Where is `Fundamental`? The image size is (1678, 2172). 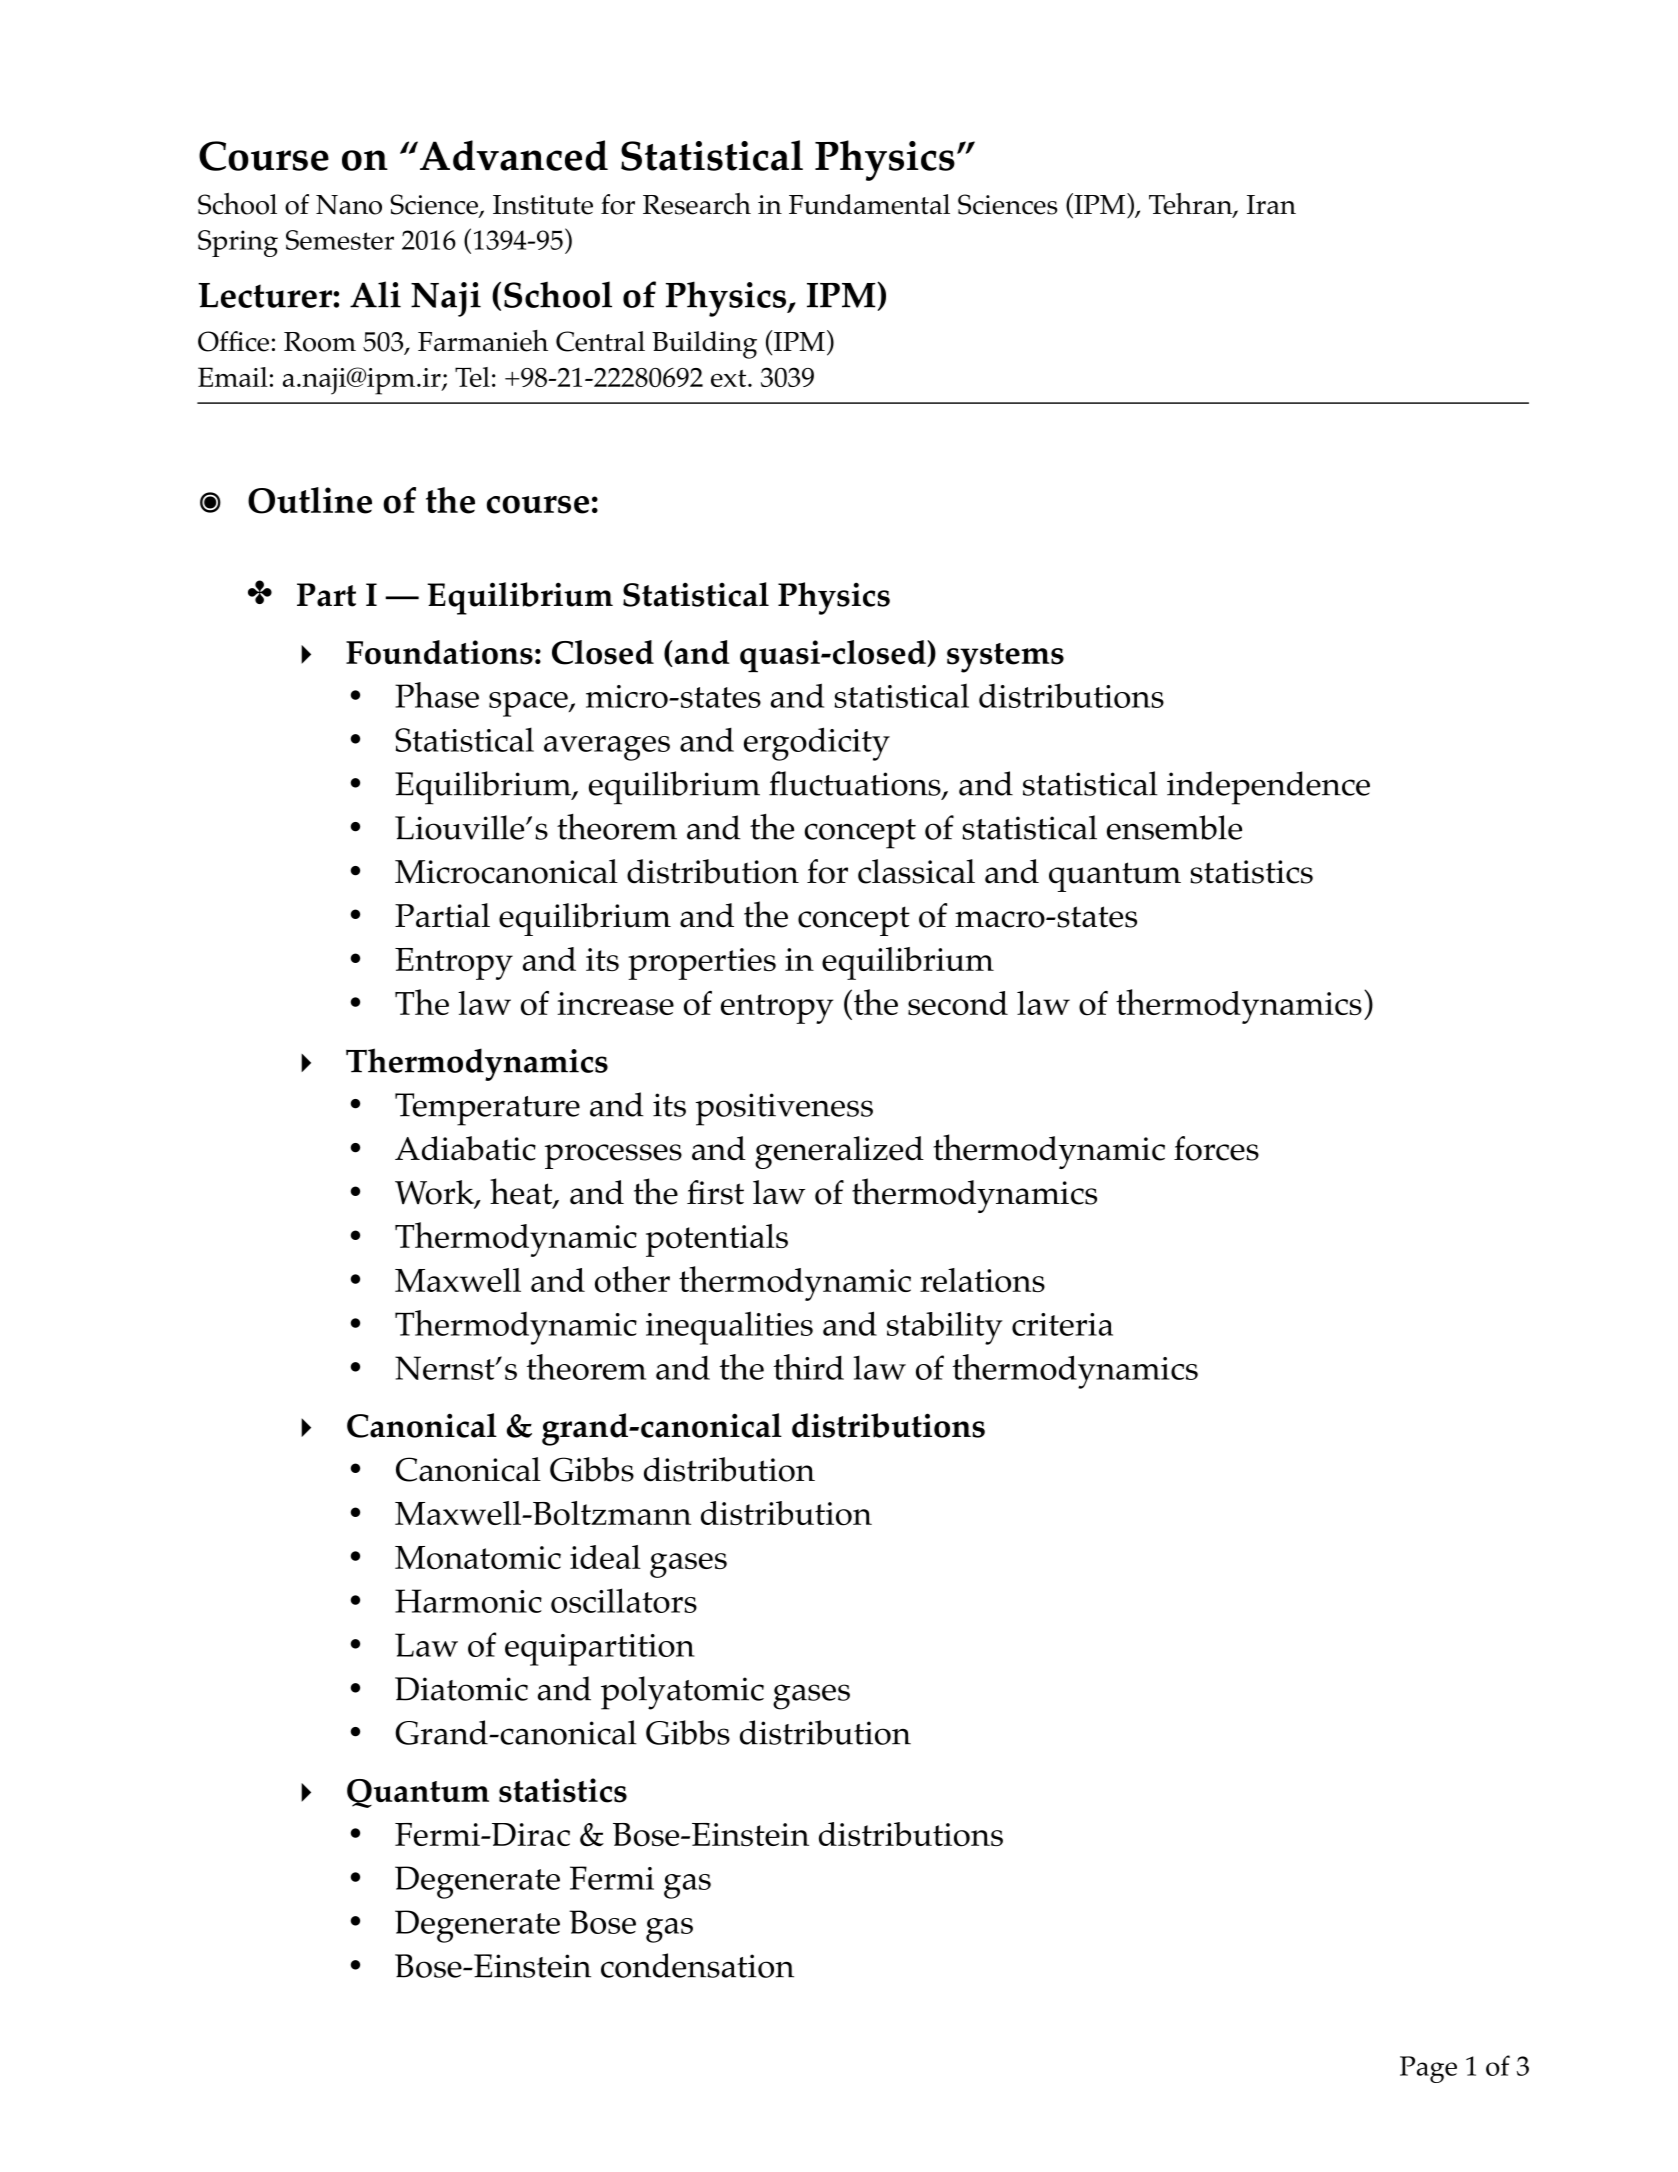
Fundamental is located at coordinates (869, 204).
